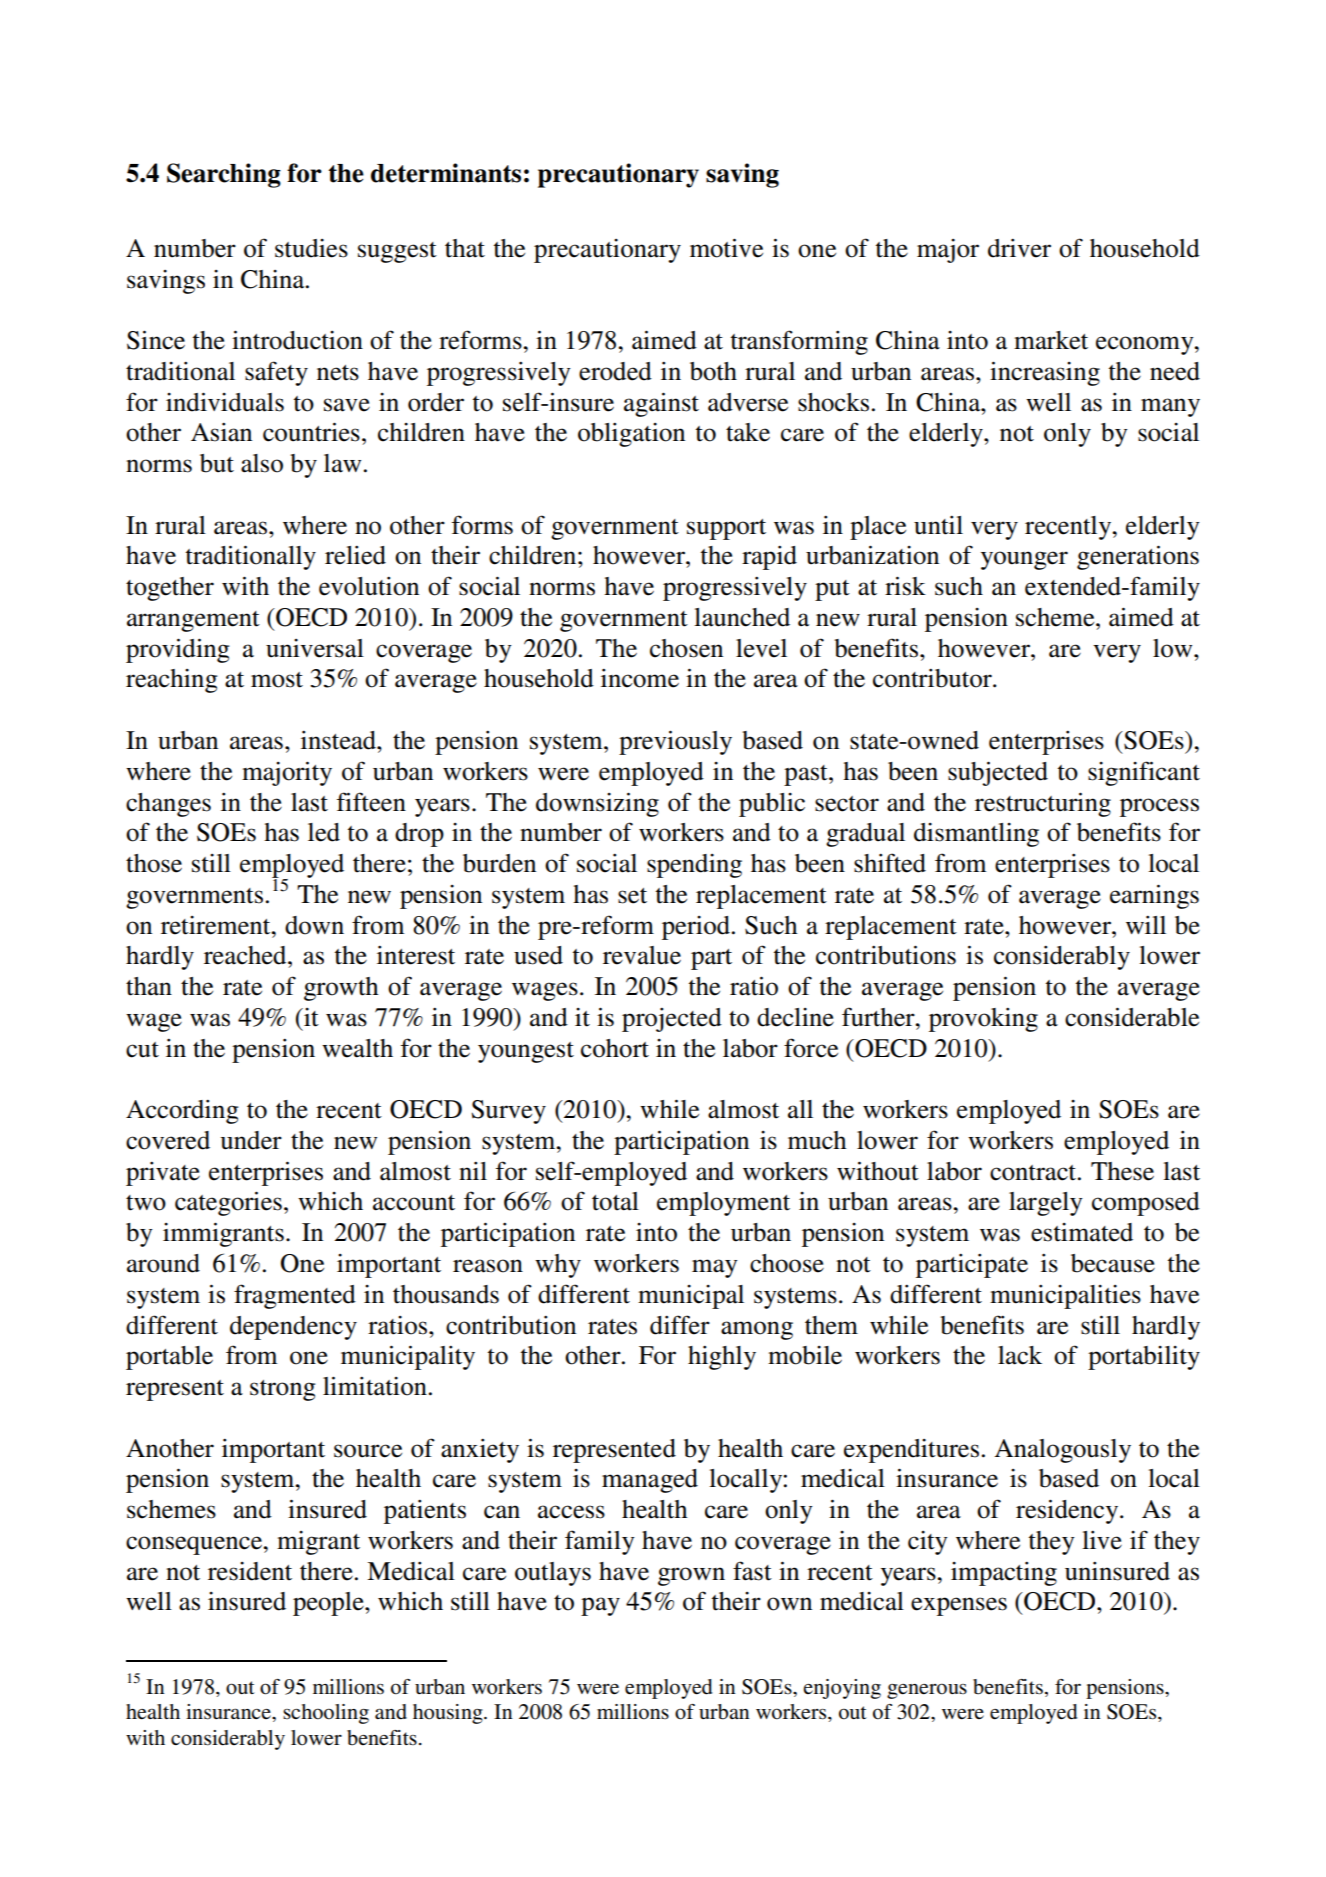 The height and width of the image is (1877, 1326). Describe the element at coordinates (1024, 560) in the image. I see `younger` at that location.
